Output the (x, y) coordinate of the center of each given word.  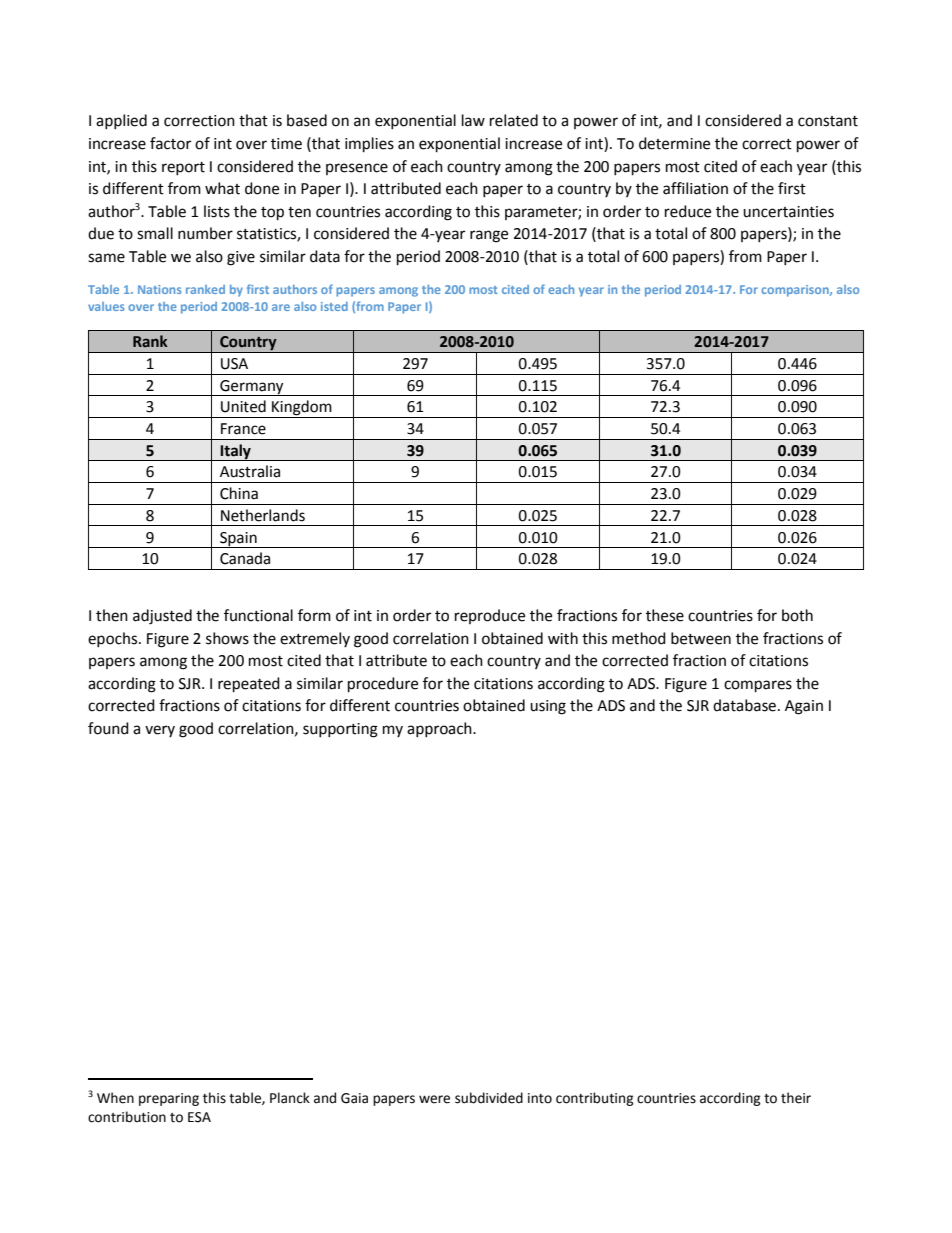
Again (804, 707)
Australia (250, 471)
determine (674, 143)
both (797, 615)
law (473, 120)
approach (440, 729)
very (160, 731)
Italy (235, 452)
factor (170, 143)
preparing (169, 1099)
